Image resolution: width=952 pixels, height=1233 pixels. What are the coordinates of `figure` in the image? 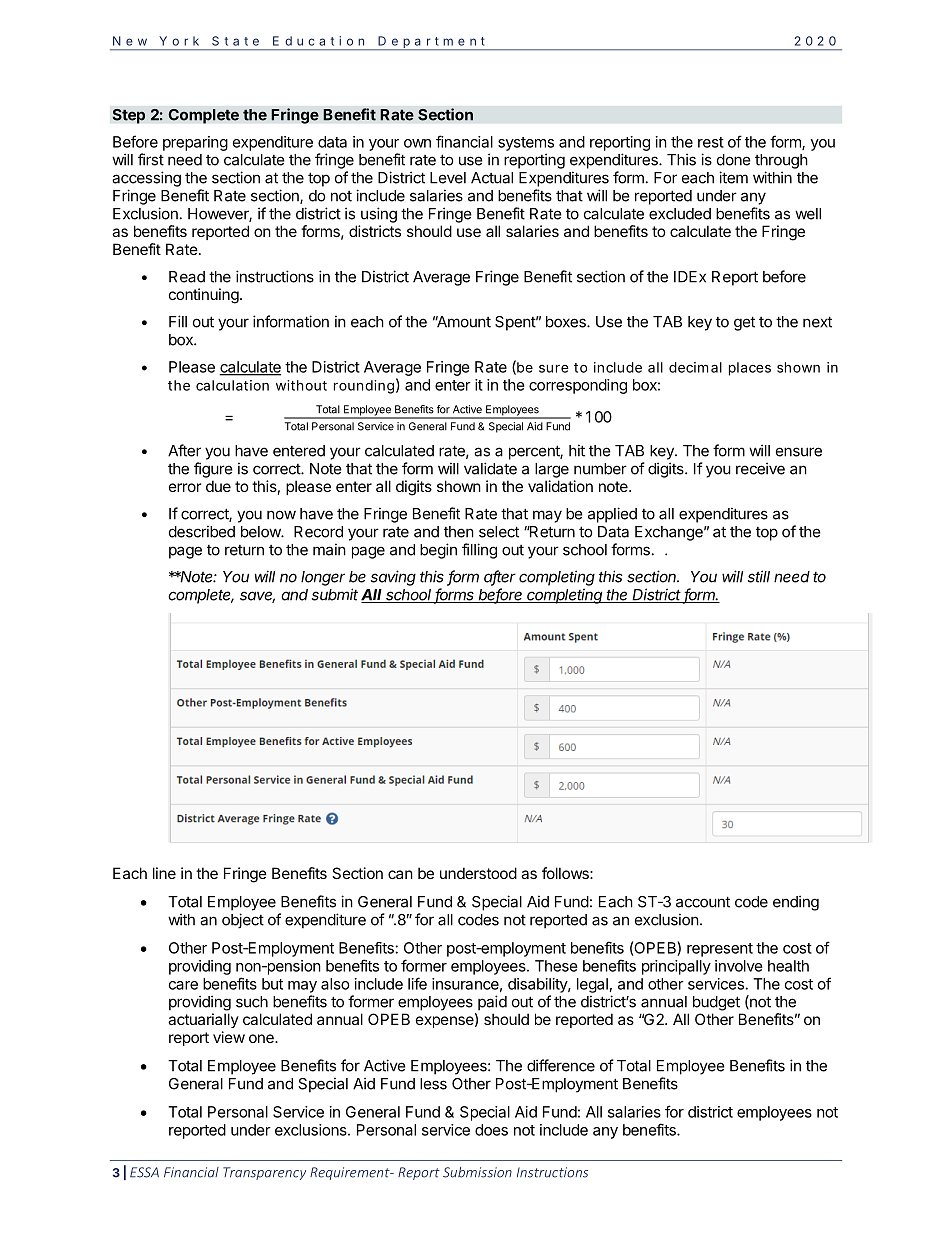 It's located at (213, 470).
